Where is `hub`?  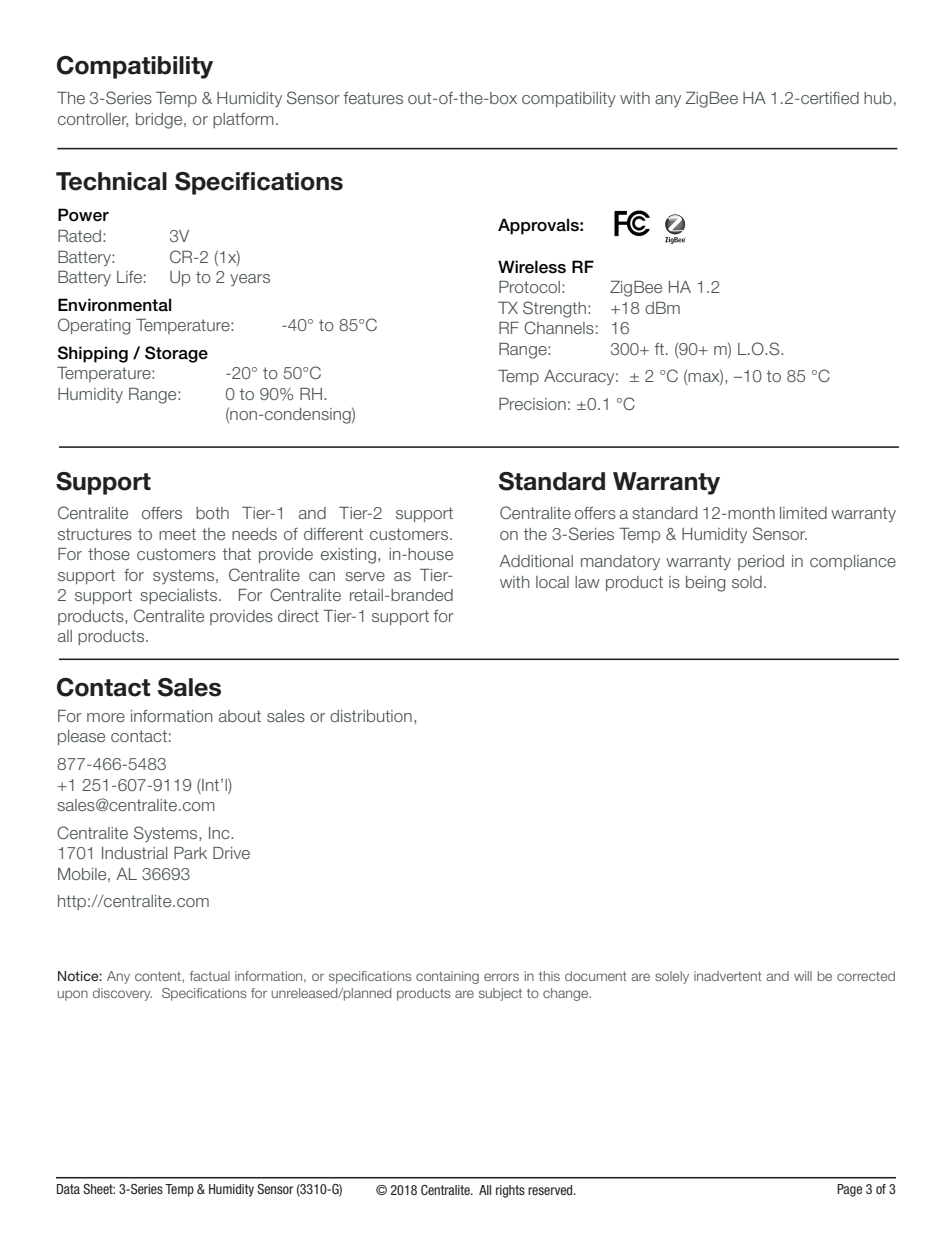
hub is located at coordinates (878, 98).
